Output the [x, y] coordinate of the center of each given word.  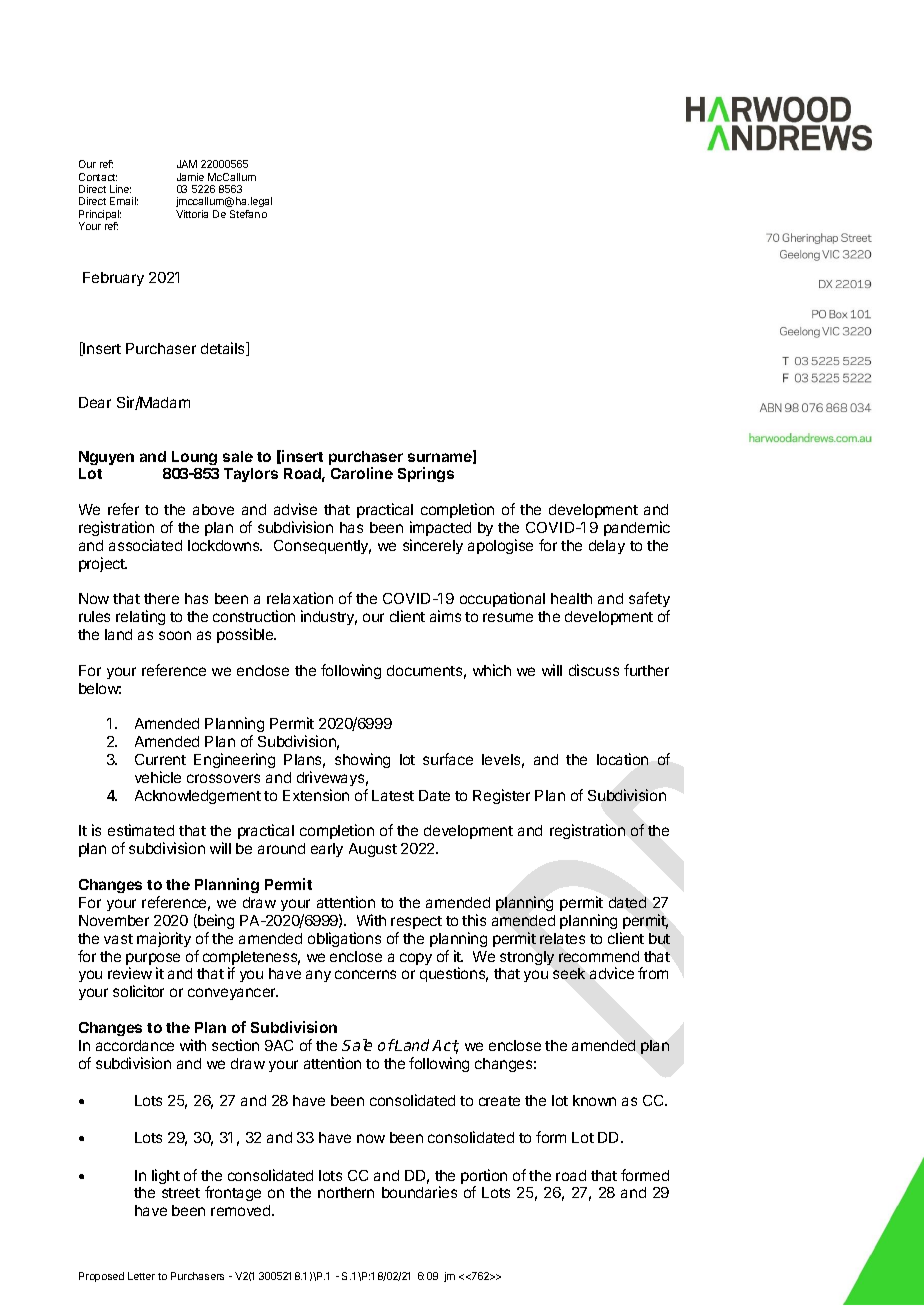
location [622, 759]
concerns [365, 974]
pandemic [637, 528]
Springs [426, 474]
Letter [141, 1276]
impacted [440, 528]
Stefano [248, 214]
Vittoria [192, 214]
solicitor [138, 991]
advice [612, 973]
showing [362, 760]
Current [160, 759]
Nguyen [106, 458]
